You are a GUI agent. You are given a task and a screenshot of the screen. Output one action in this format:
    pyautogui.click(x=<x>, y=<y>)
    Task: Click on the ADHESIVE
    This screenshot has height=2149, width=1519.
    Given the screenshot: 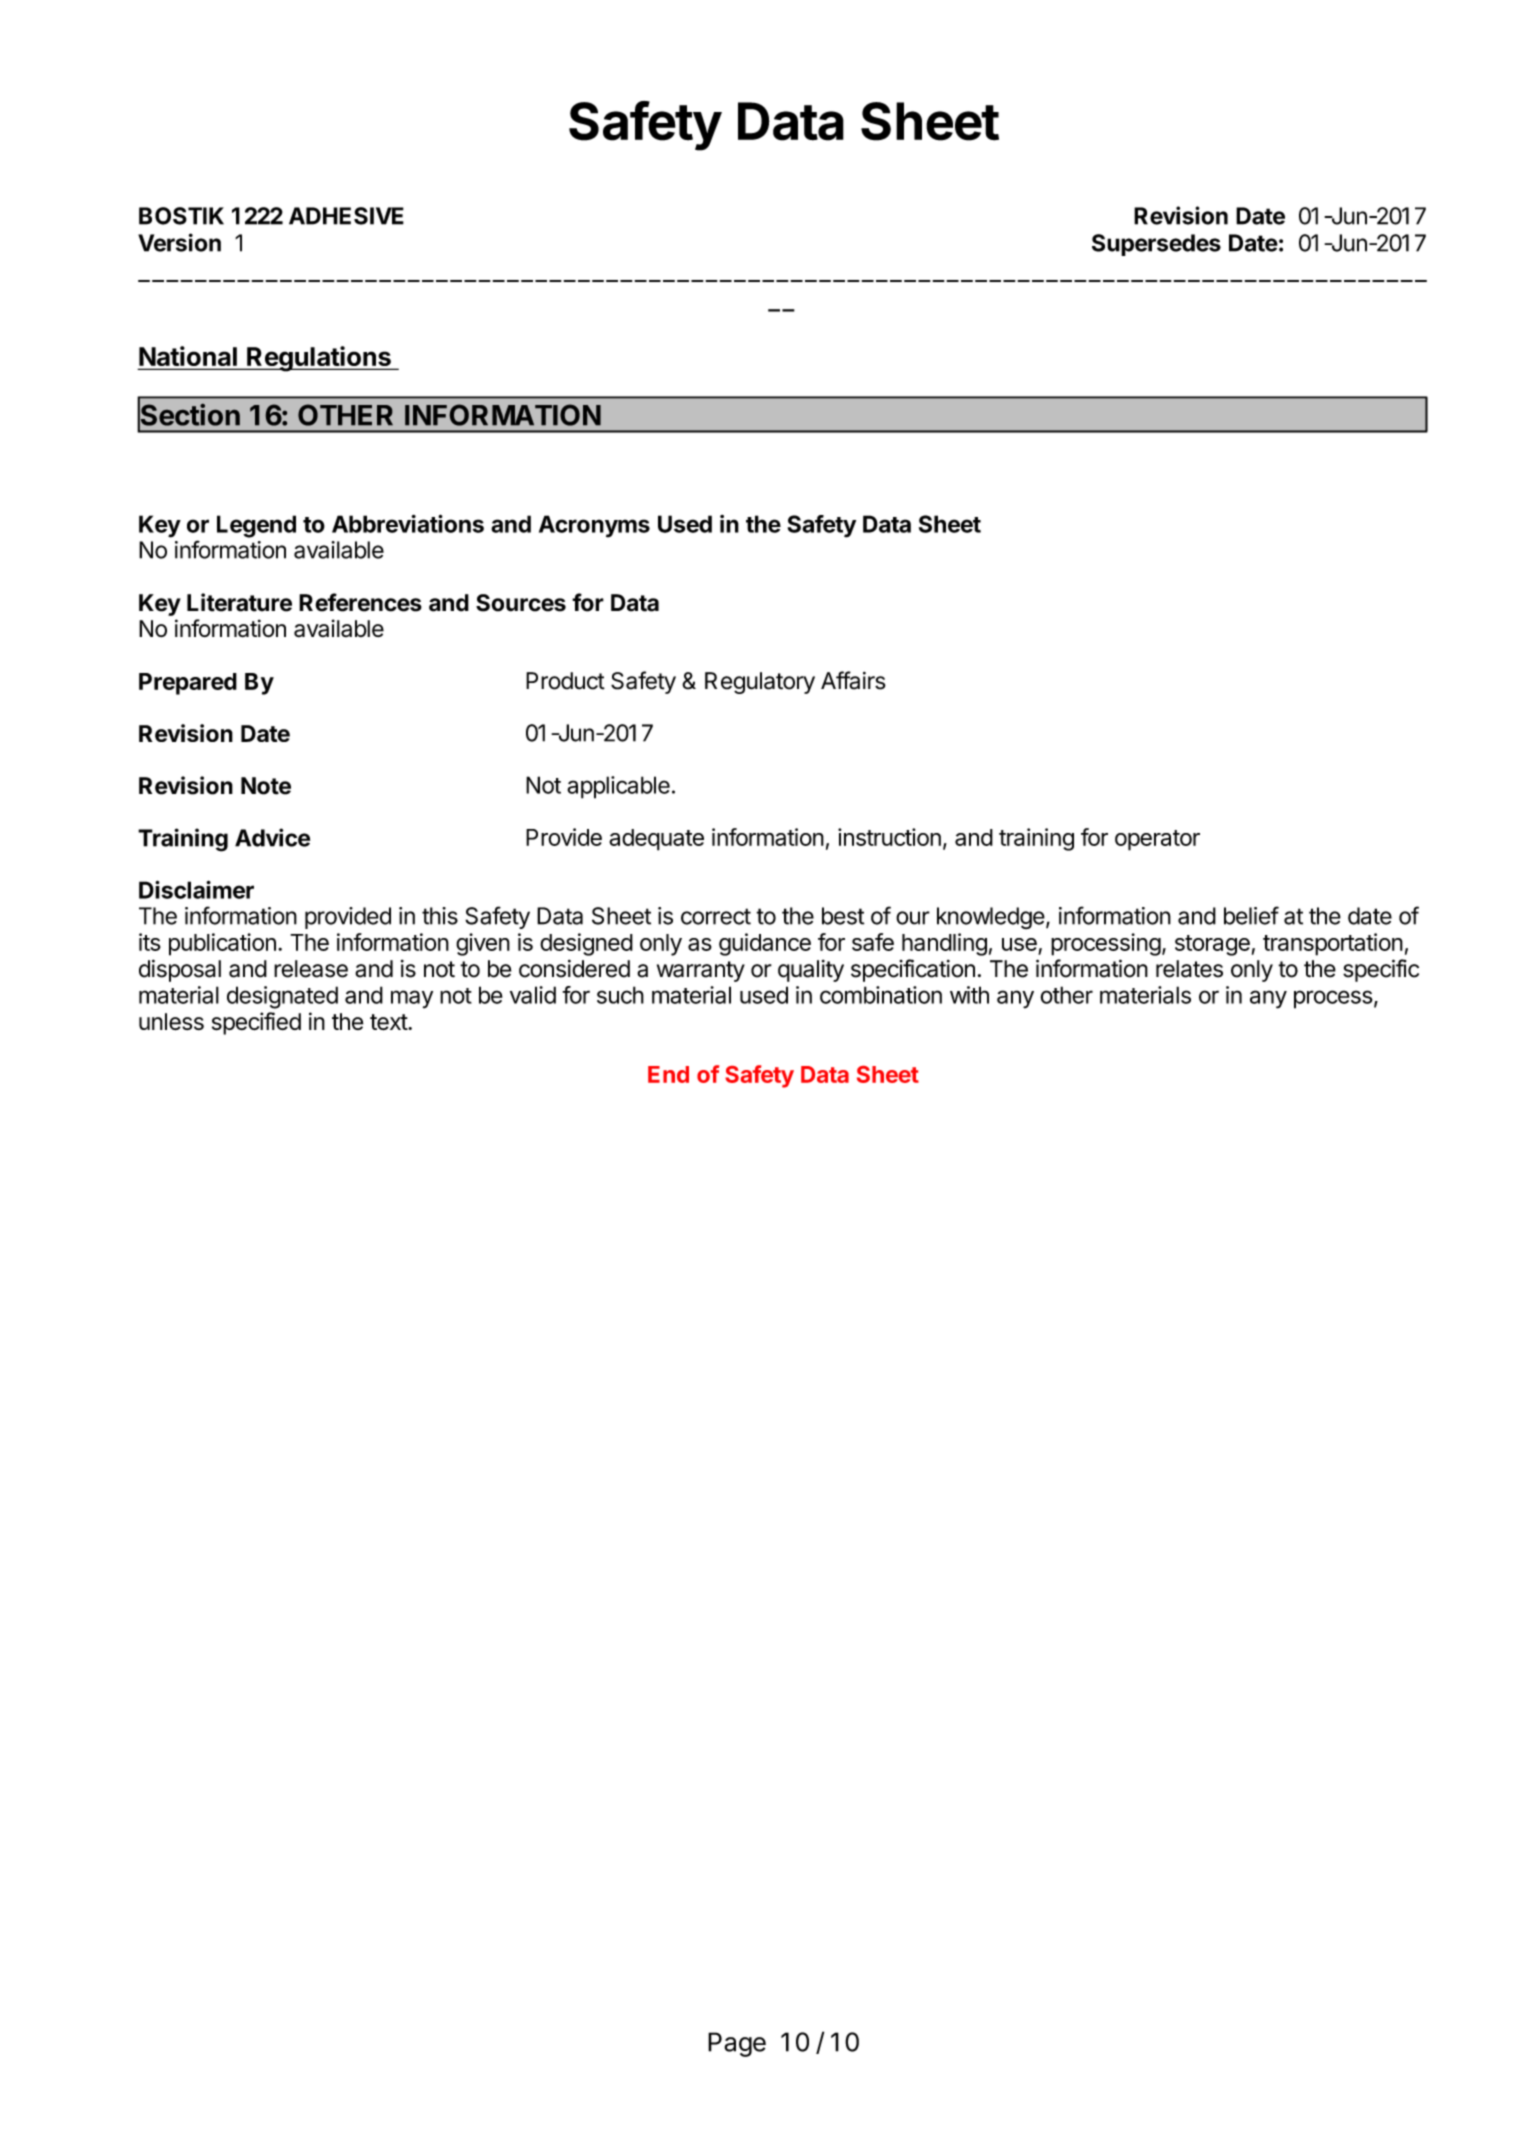 What is the action you would take?
    pyautogui.click(x=346, y=216)
